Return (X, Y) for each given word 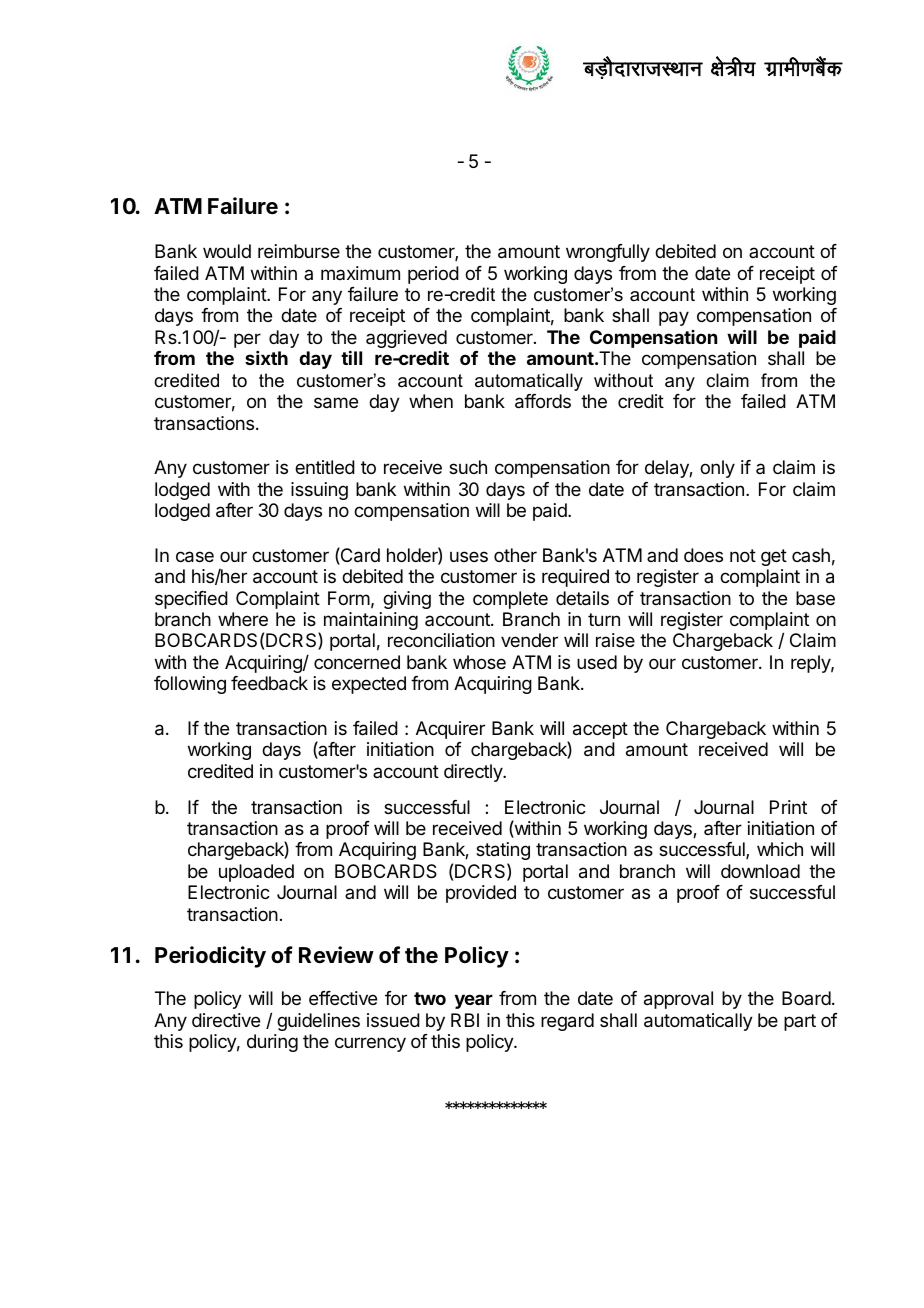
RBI (465, 1020)
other (515, 555)
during (272, 1043)
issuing (319, 491)
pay (674, 318)
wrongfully (608, 253)
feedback (269, 683)
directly (474, 773)
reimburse (299, 251)
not (743, 555)
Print (788, 807)
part (800, 1022)
